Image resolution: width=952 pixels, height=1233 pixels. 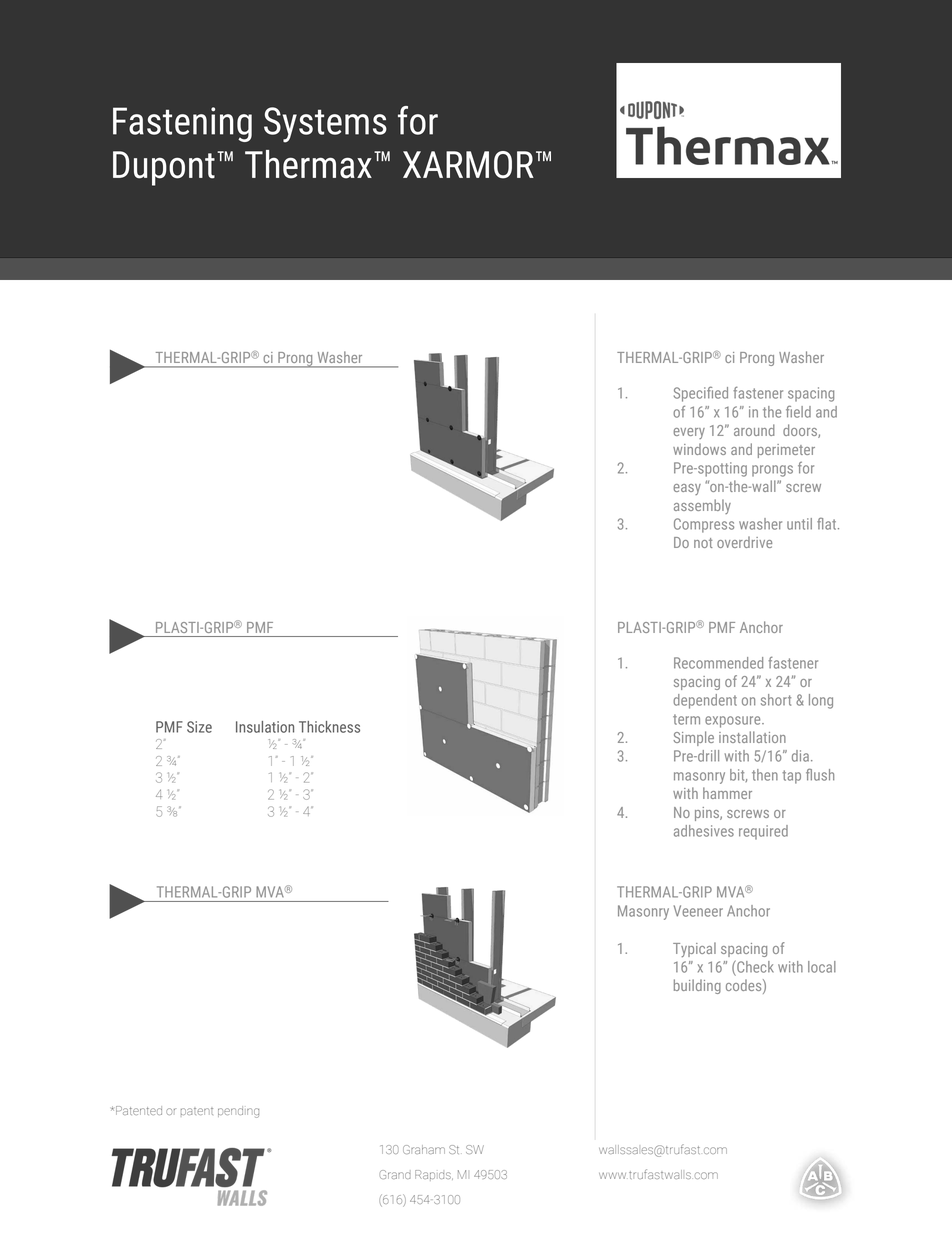 I want to click on Thickness, so click(x=329, y=727).
